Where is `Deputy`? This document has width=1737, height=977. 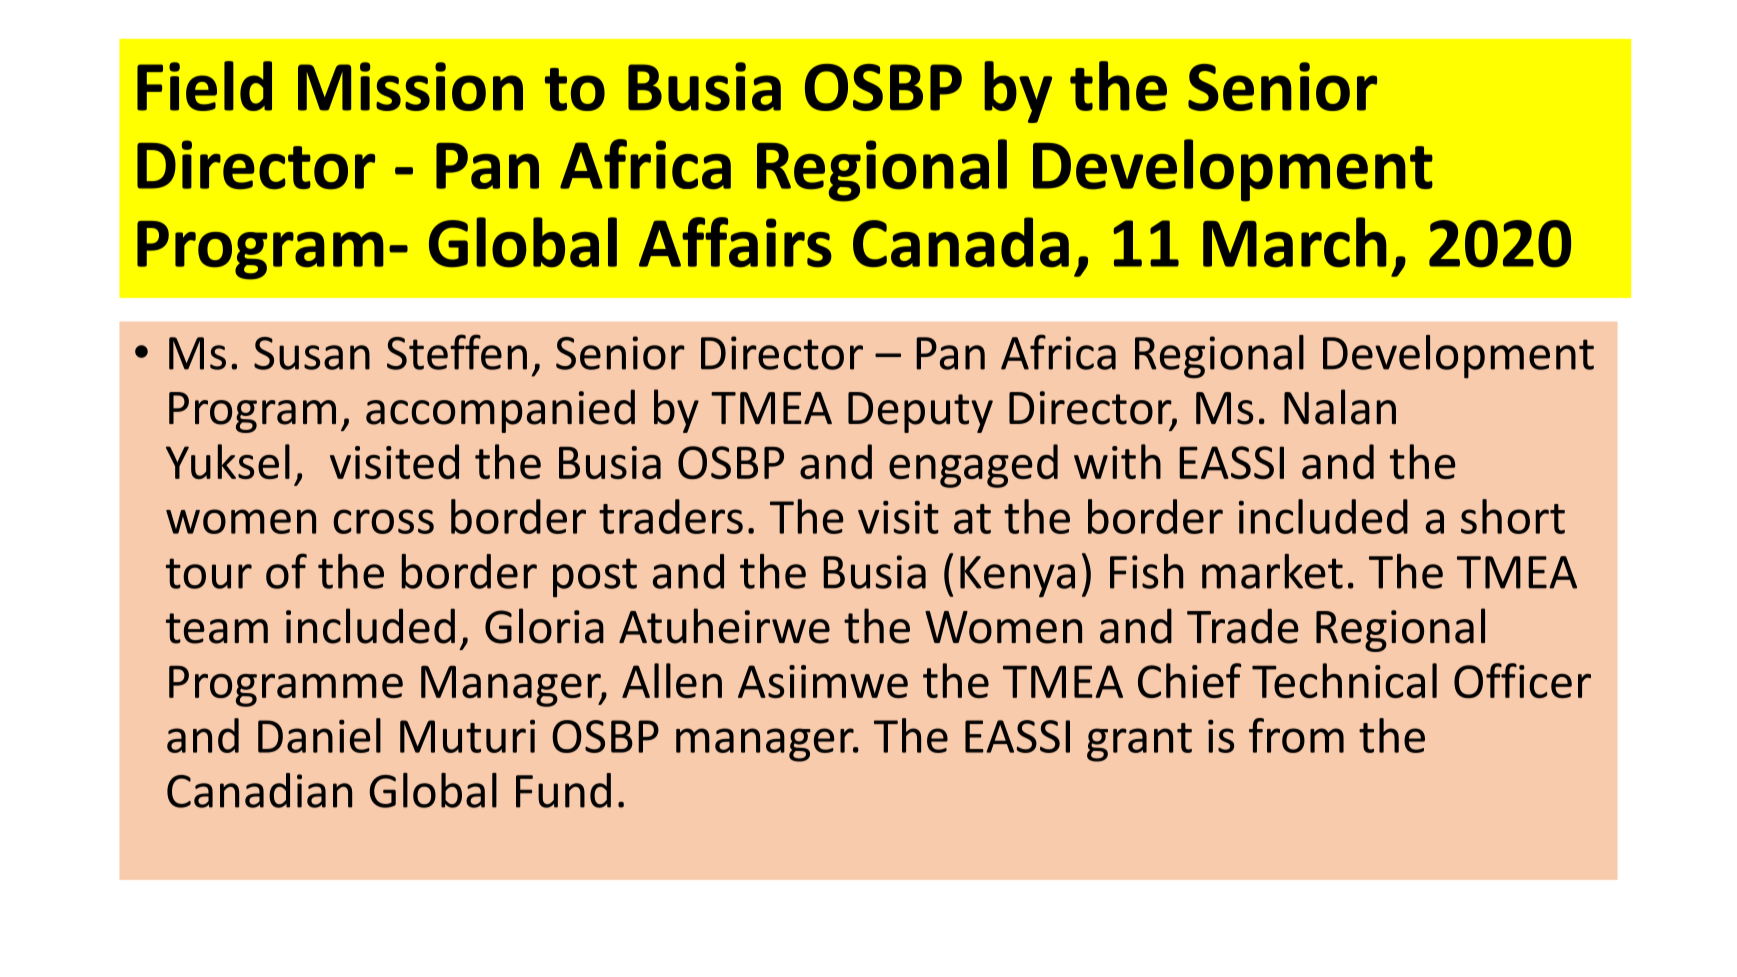
Deputy is located at coordinates (920, 412).
